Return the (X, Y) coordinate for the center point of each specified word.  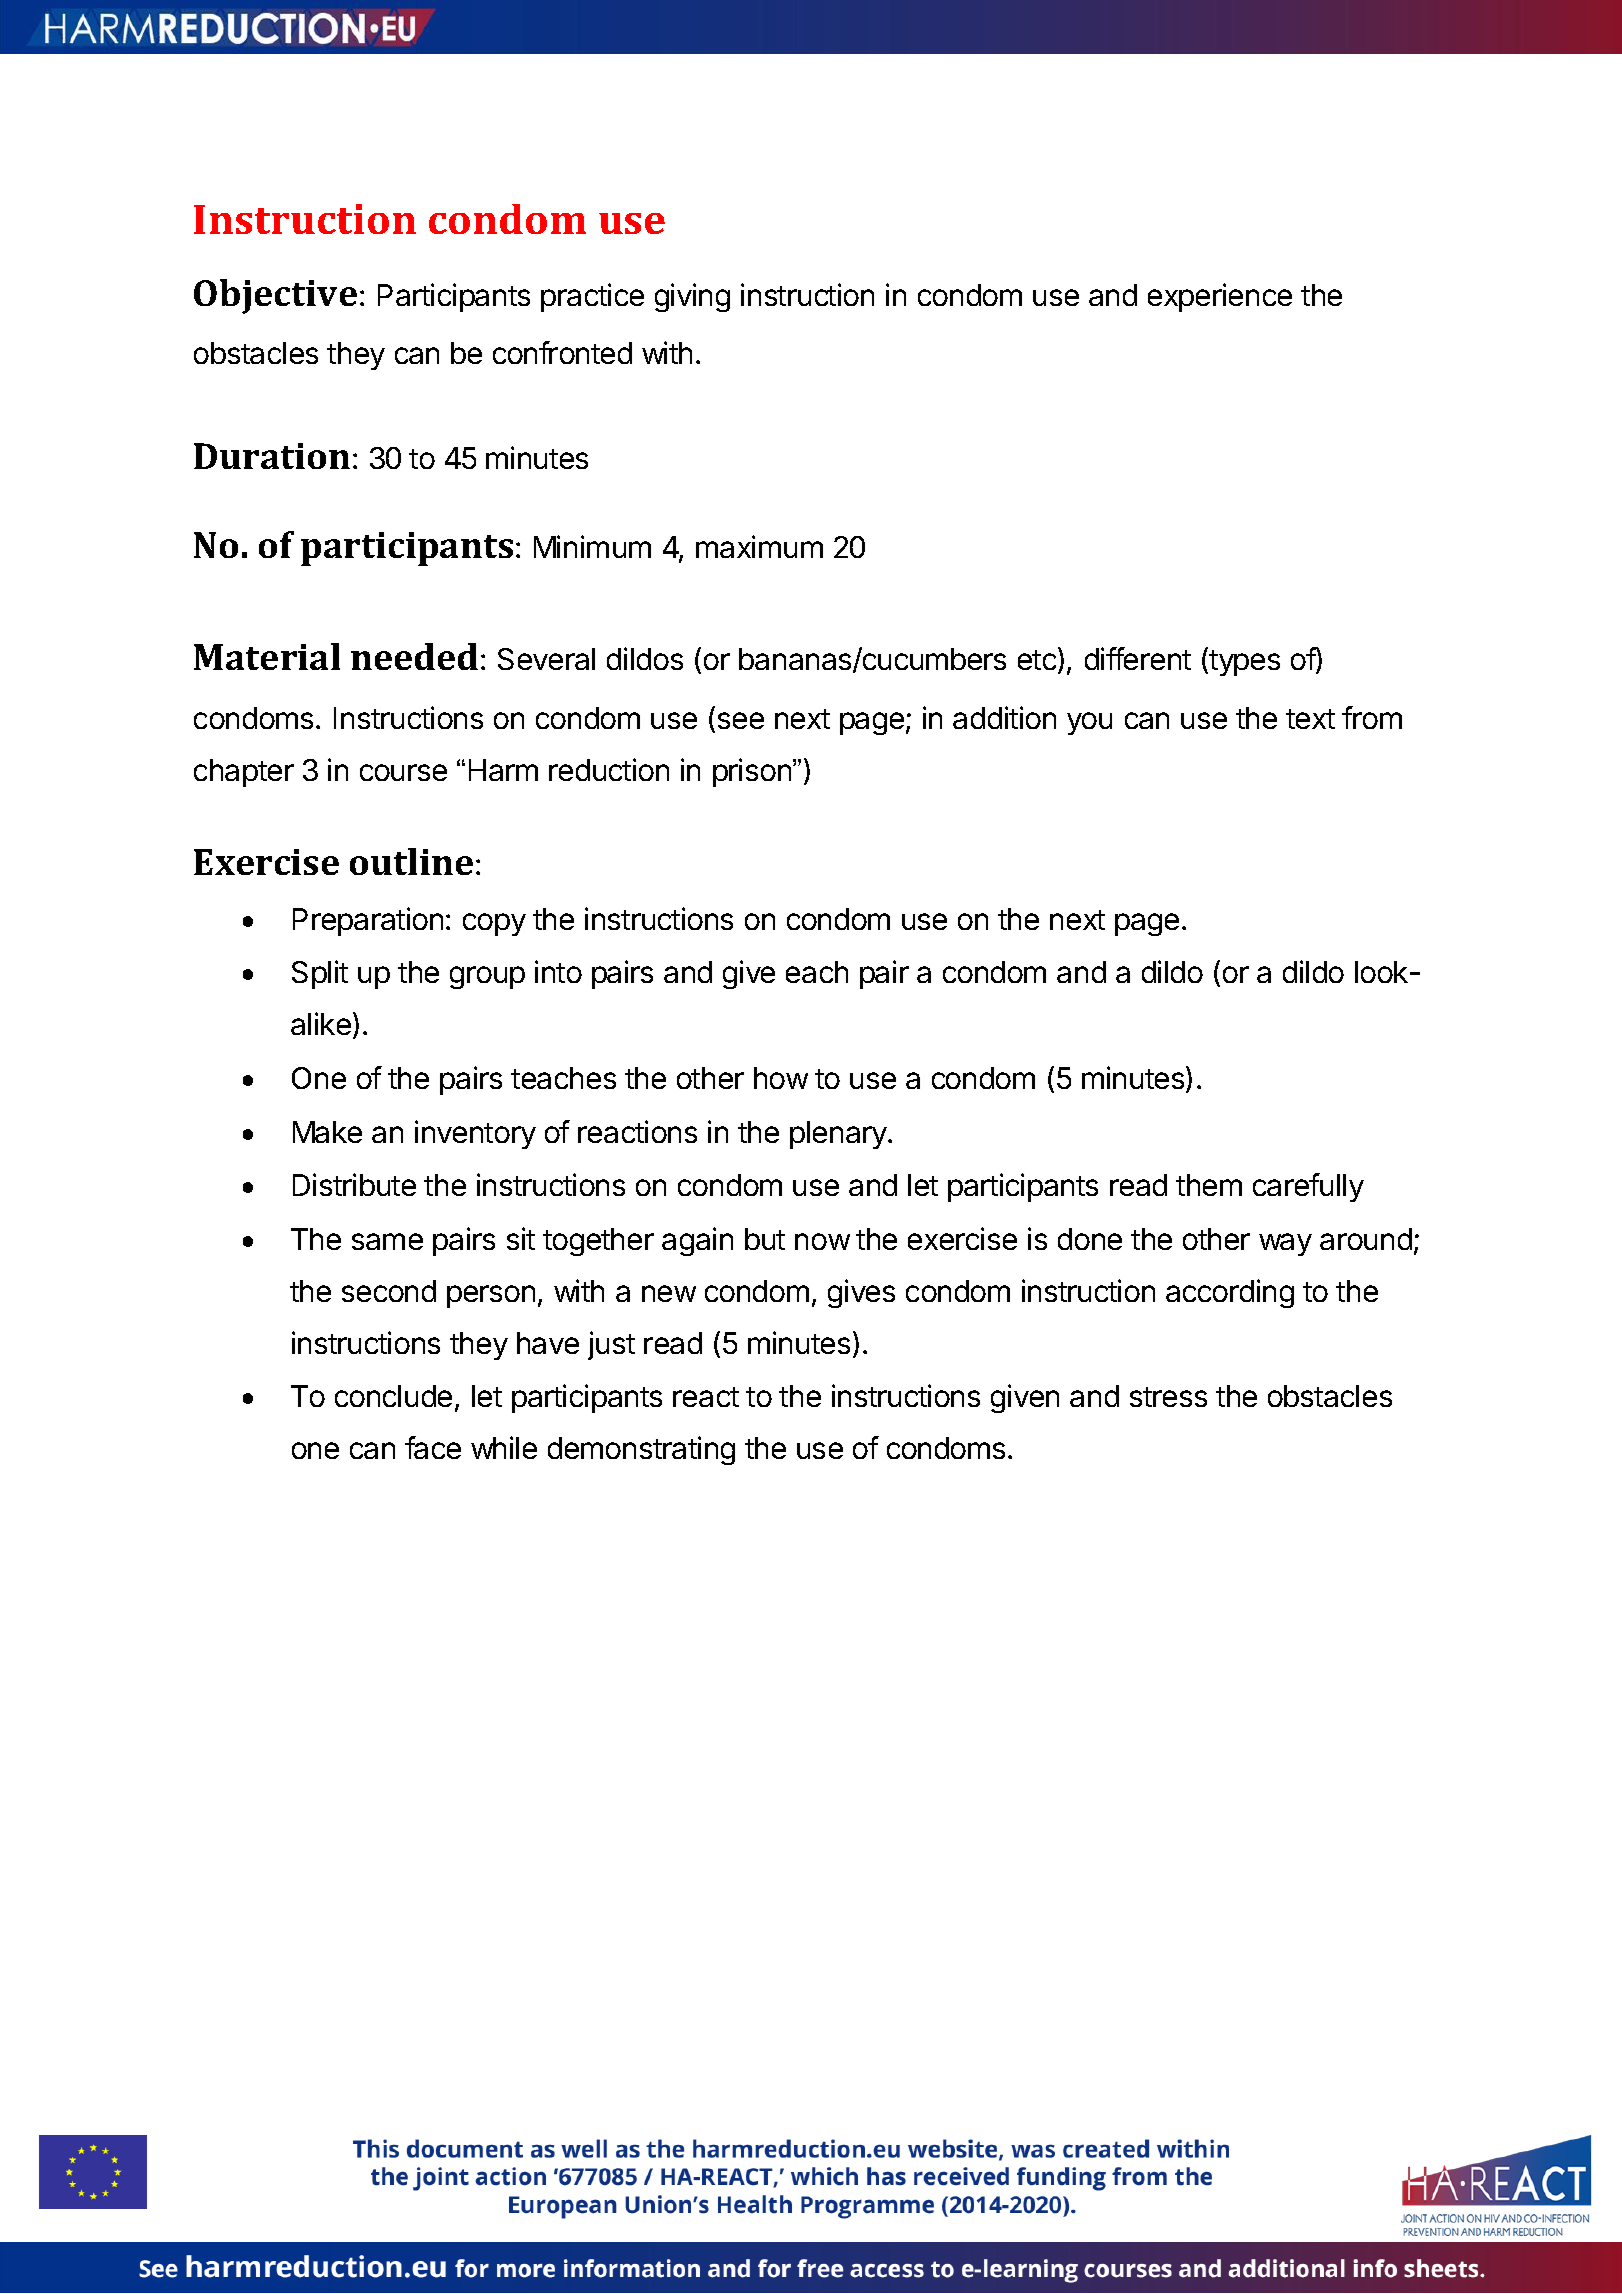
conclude (393, 1396)
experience (1220, 297)
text (1310, 719)
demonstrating (641, 1450)
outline (411, 861)
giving (692, 297)
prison (752, 772)
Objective (275, 296)
